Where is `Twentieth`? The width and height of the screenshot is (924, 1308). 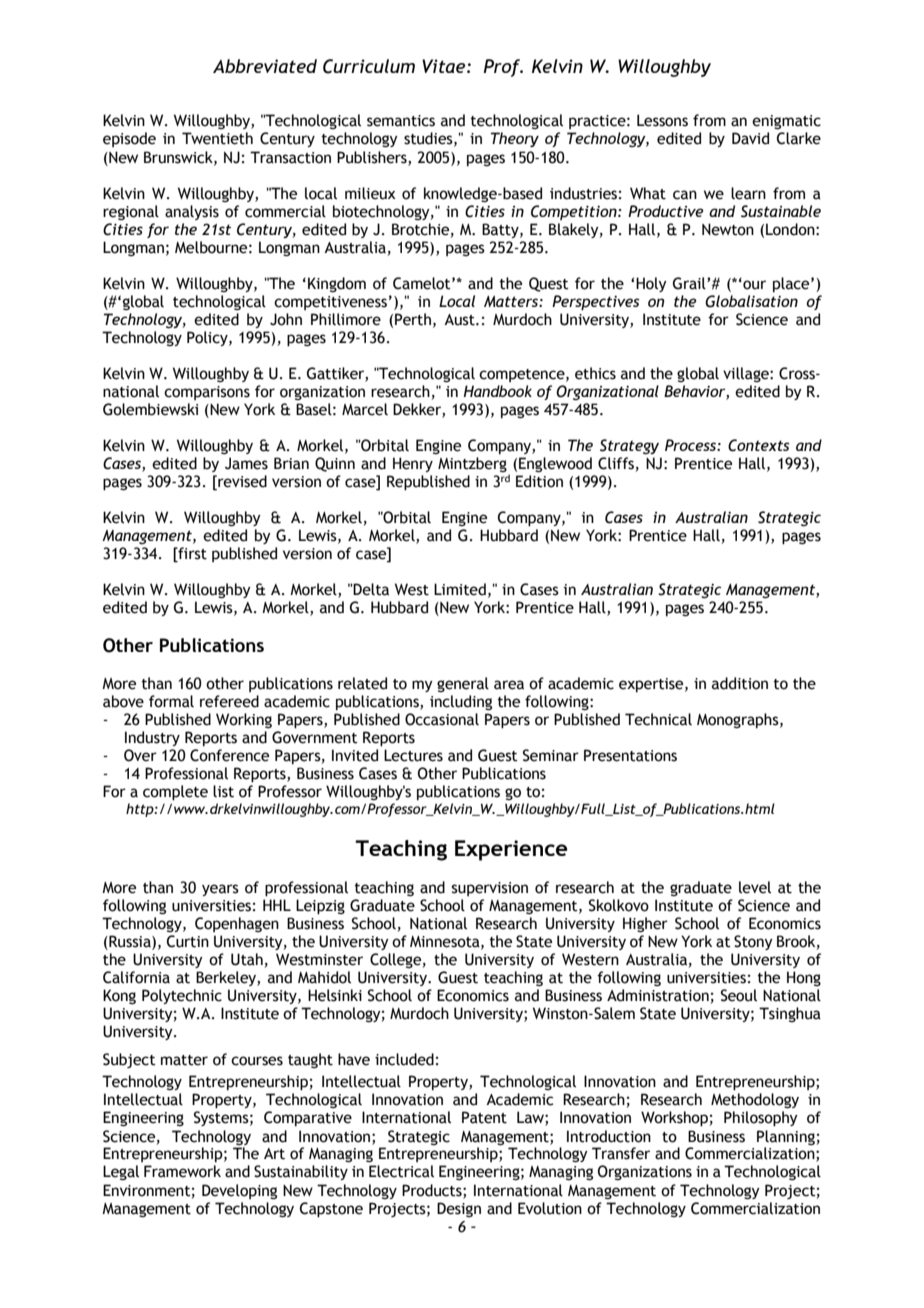 Twentieth is located at coordinates (217, 138).
